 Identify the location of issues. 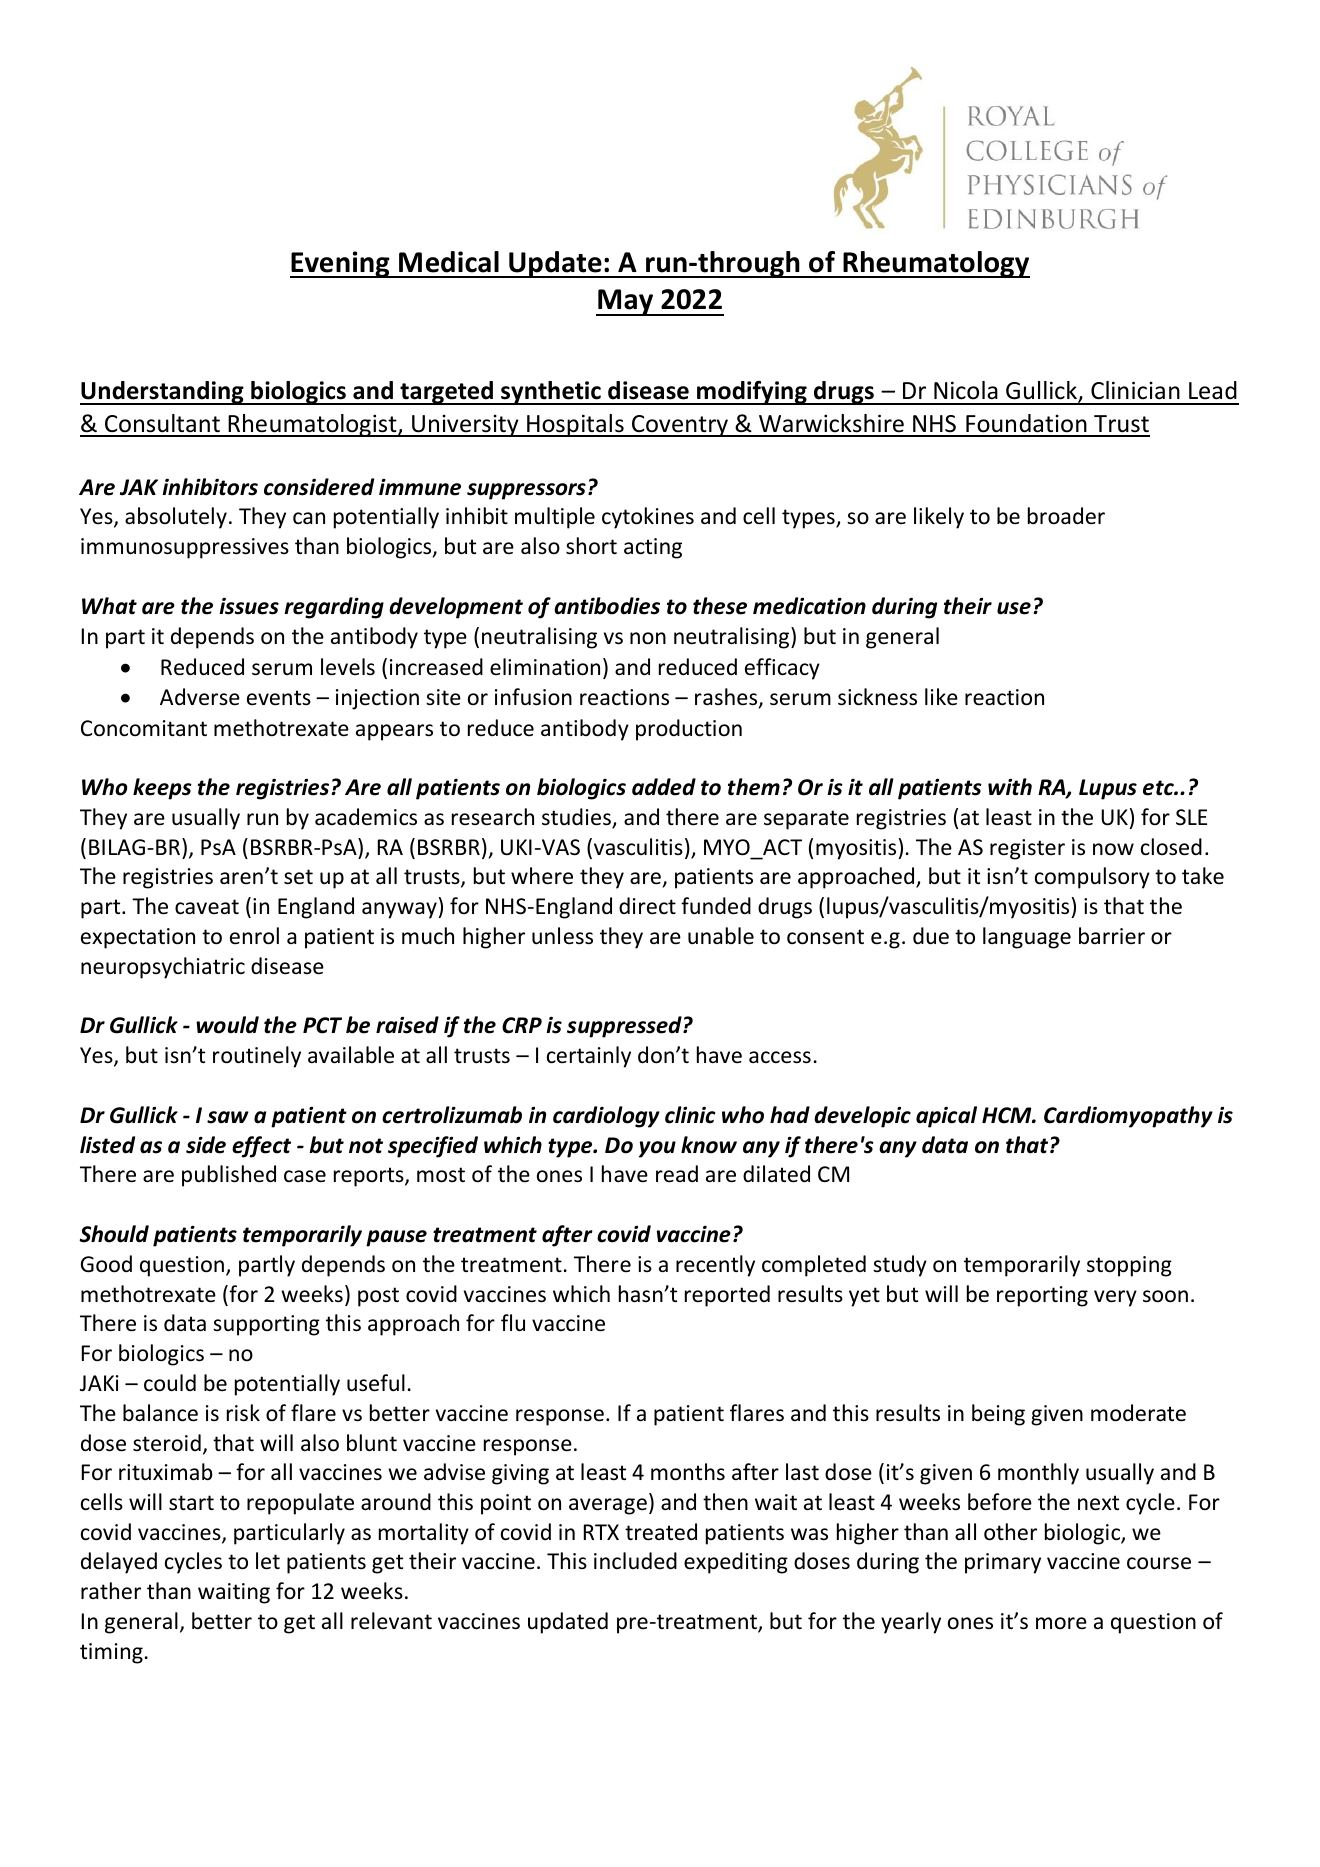
(249, 606).
